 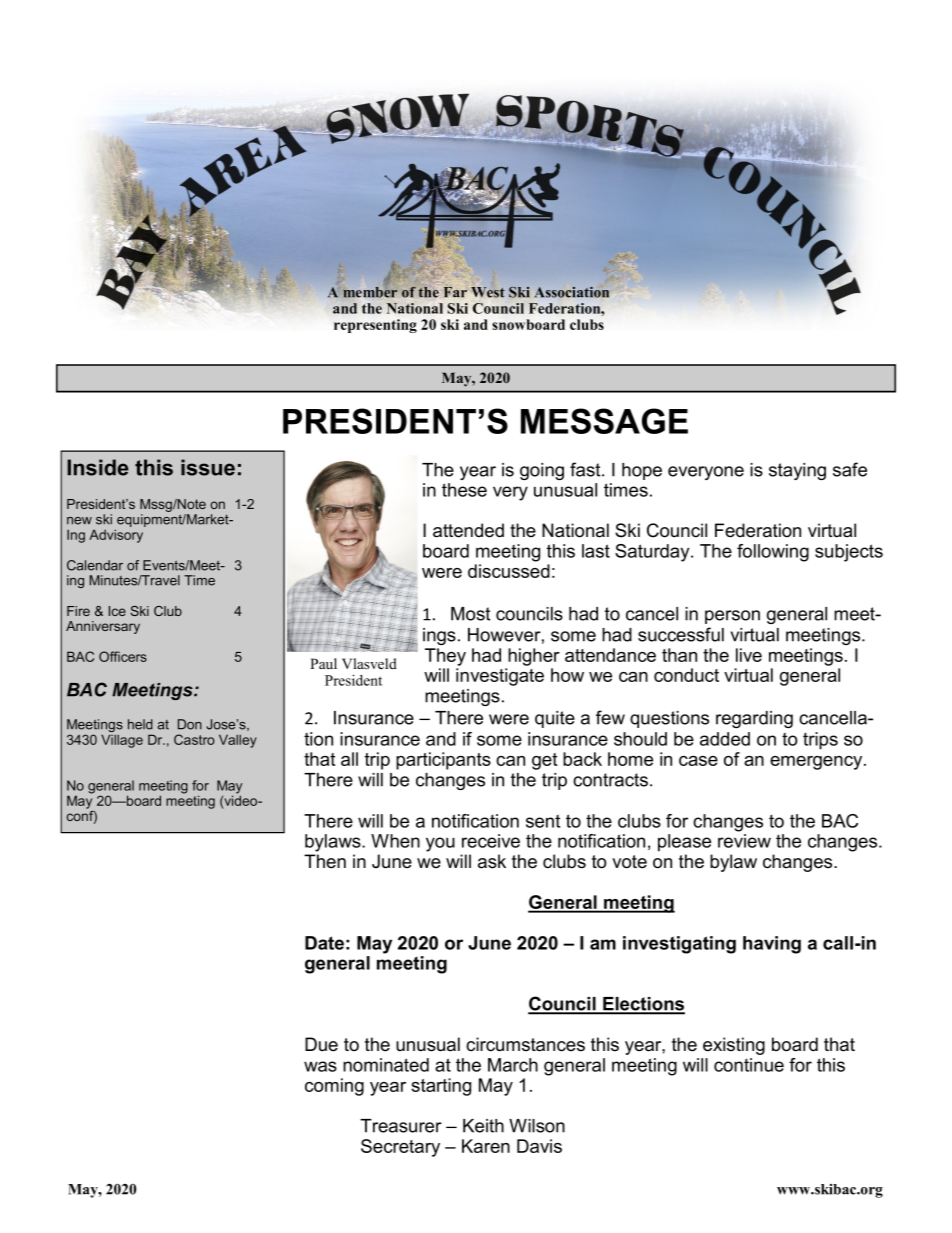 I want to click on staying, so click(x=797, y=471).
